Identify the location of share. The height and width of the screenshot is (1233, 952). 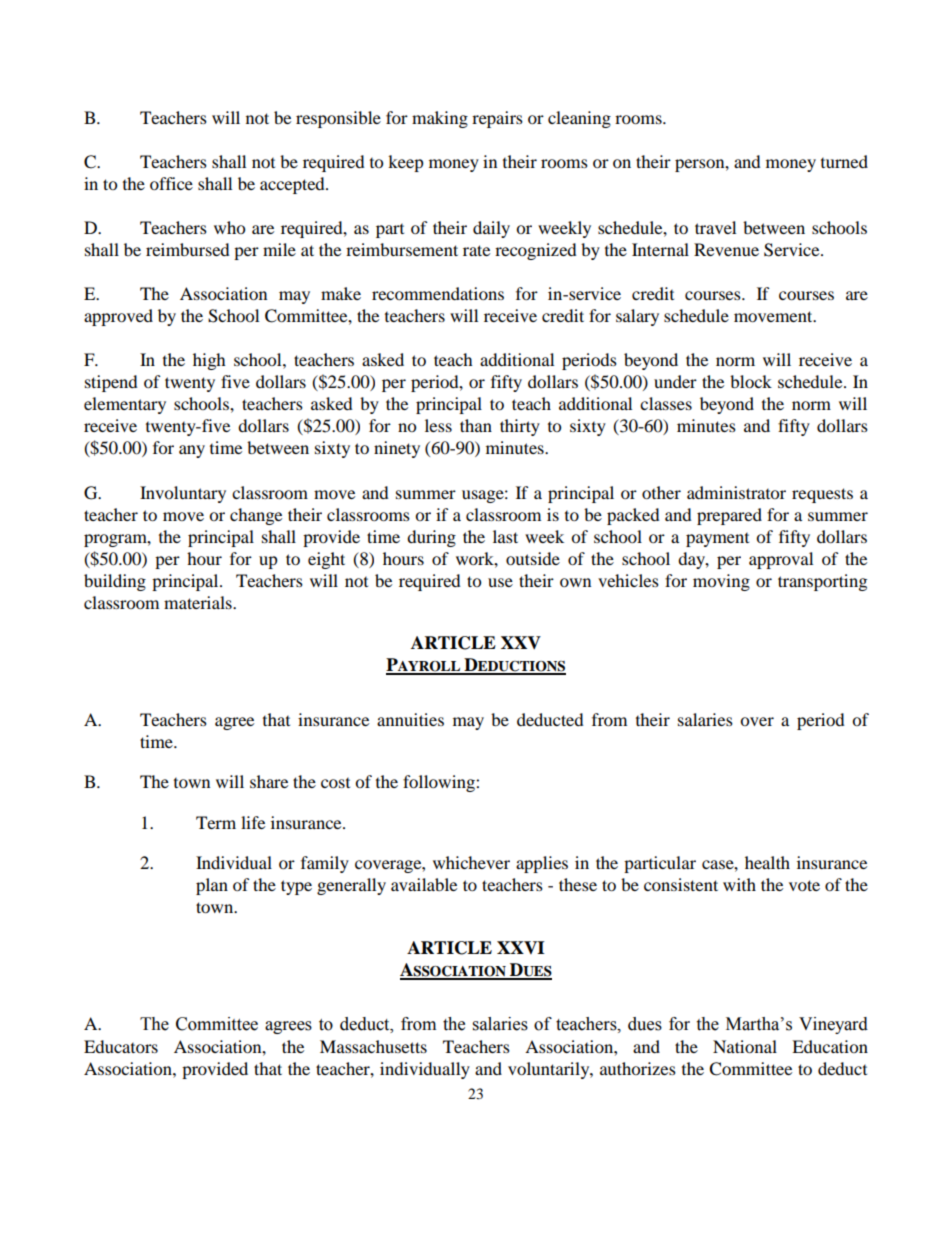
(269, 781).
